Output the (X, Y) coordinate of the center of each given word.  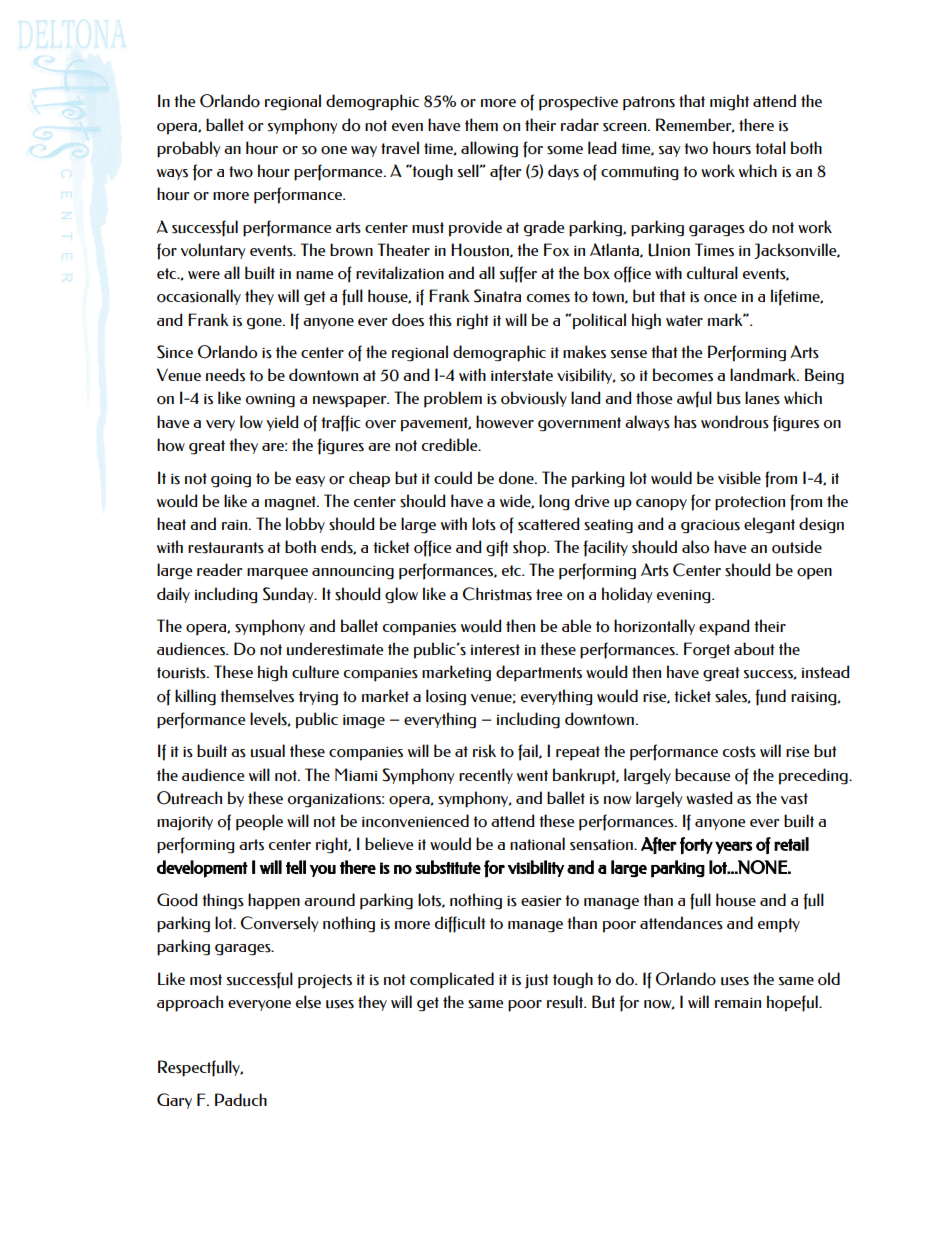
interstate (522, 376)
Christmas (497, 594)
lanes (762, 398)
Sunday (289, 595)
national (537, 844)
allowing (489, 149)
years (734, 847)
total (770, 148)
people (259, 822)
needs (225, 375)
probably (189, 149)
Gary (174, 1101)
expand (724, 627)
